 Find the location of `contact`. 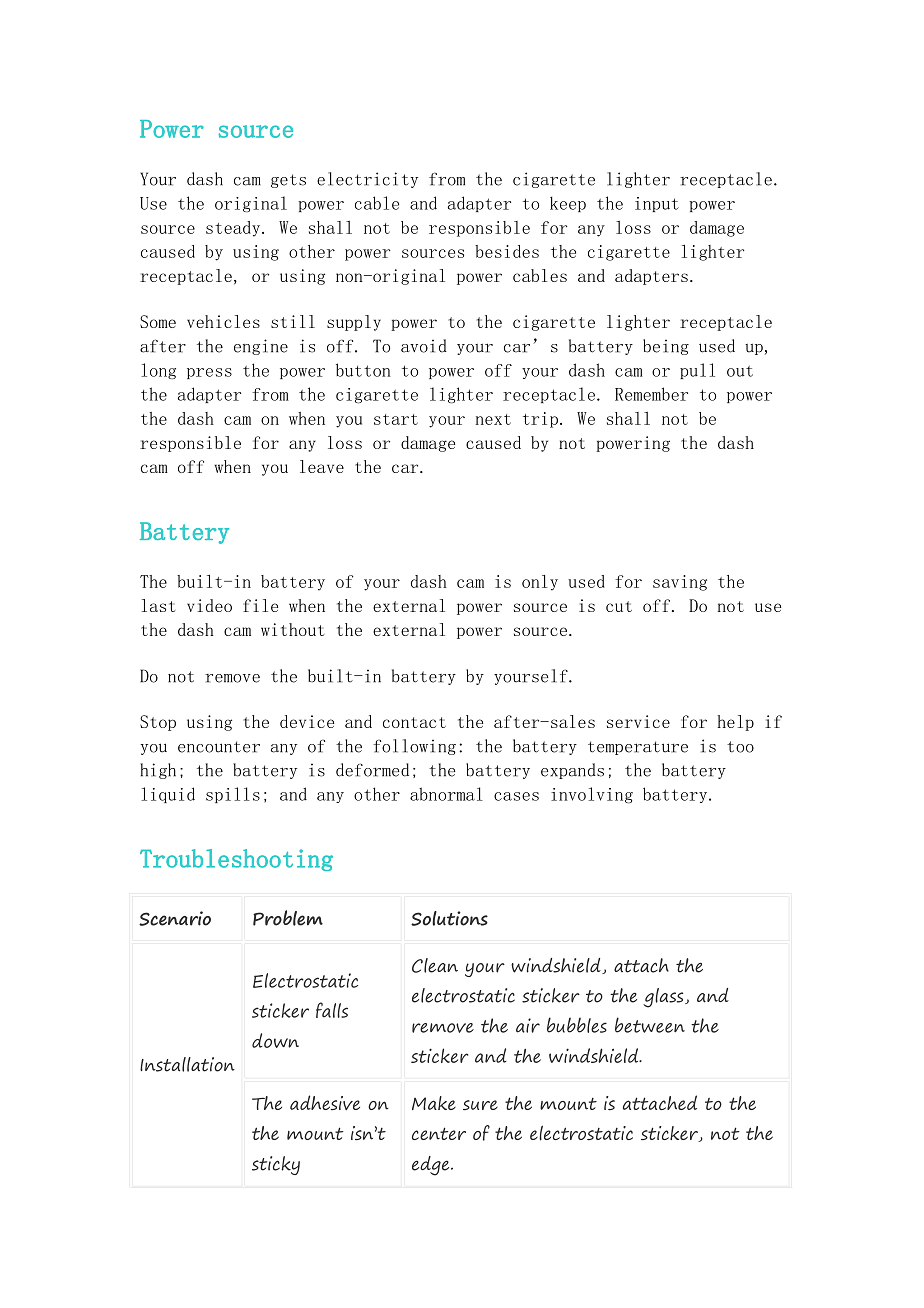

contact is located at coordinates (414, 722).
